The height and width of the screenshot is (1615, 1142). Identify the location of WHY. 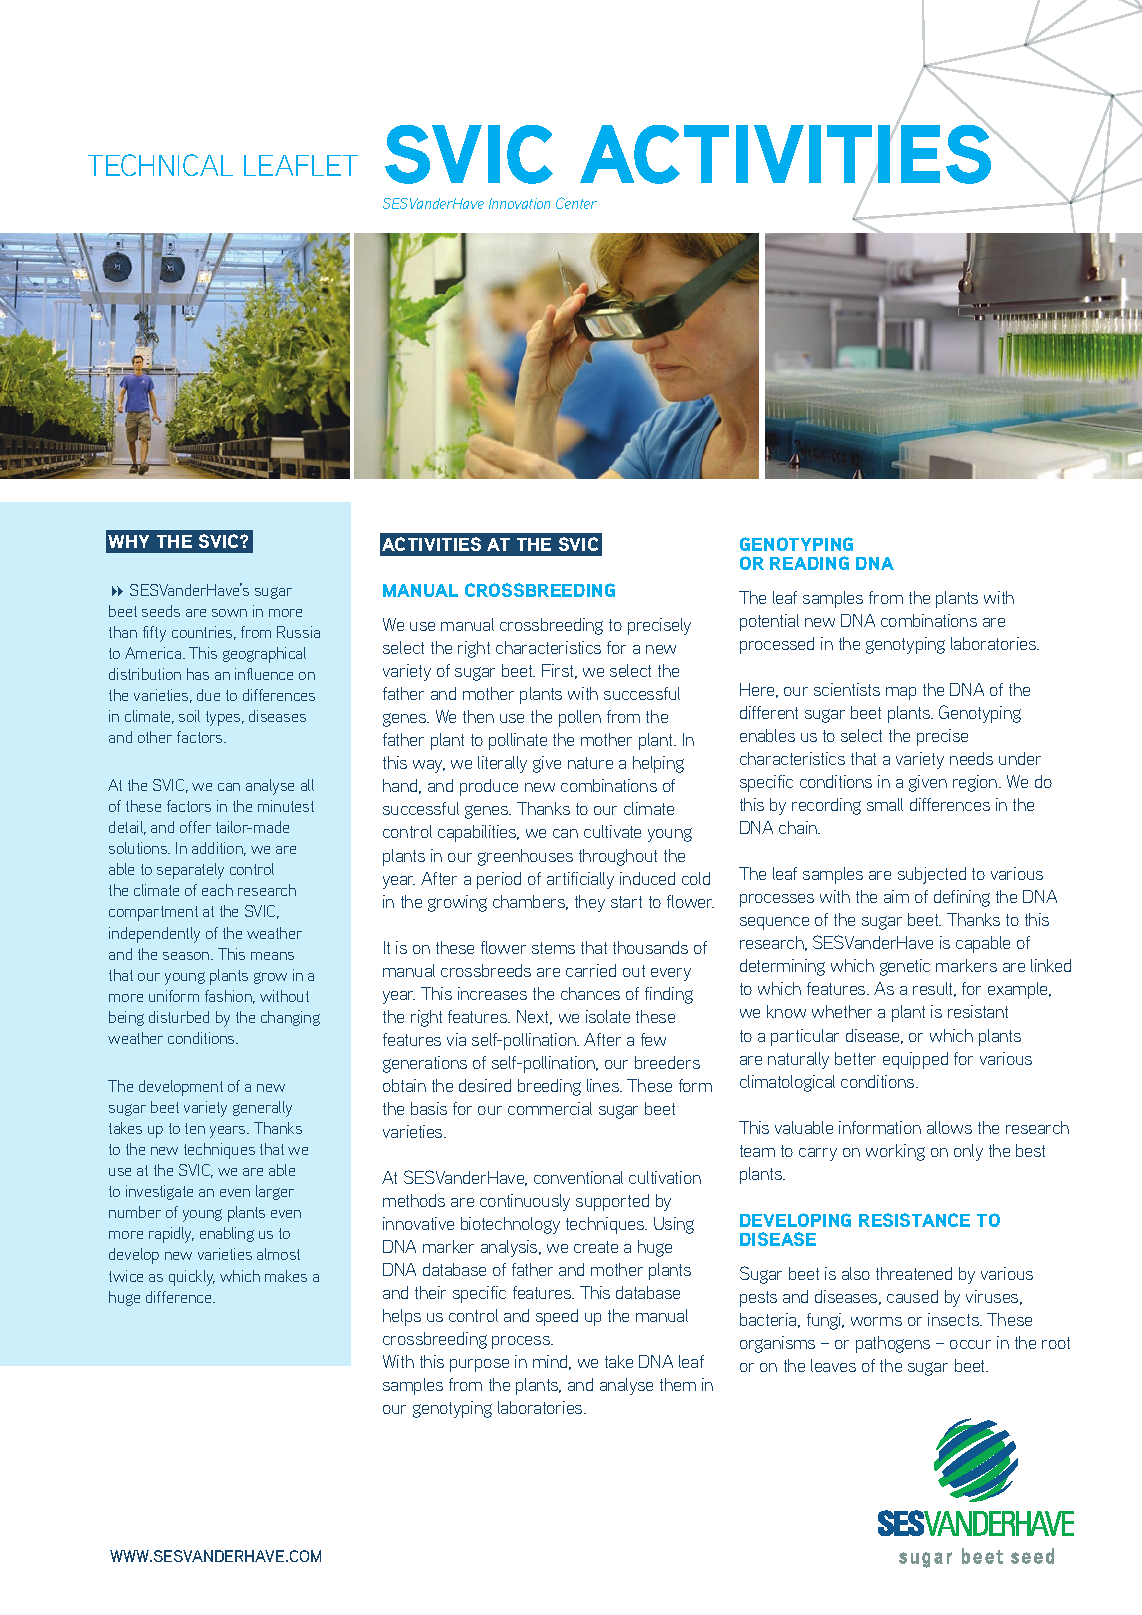
(128, 541).
